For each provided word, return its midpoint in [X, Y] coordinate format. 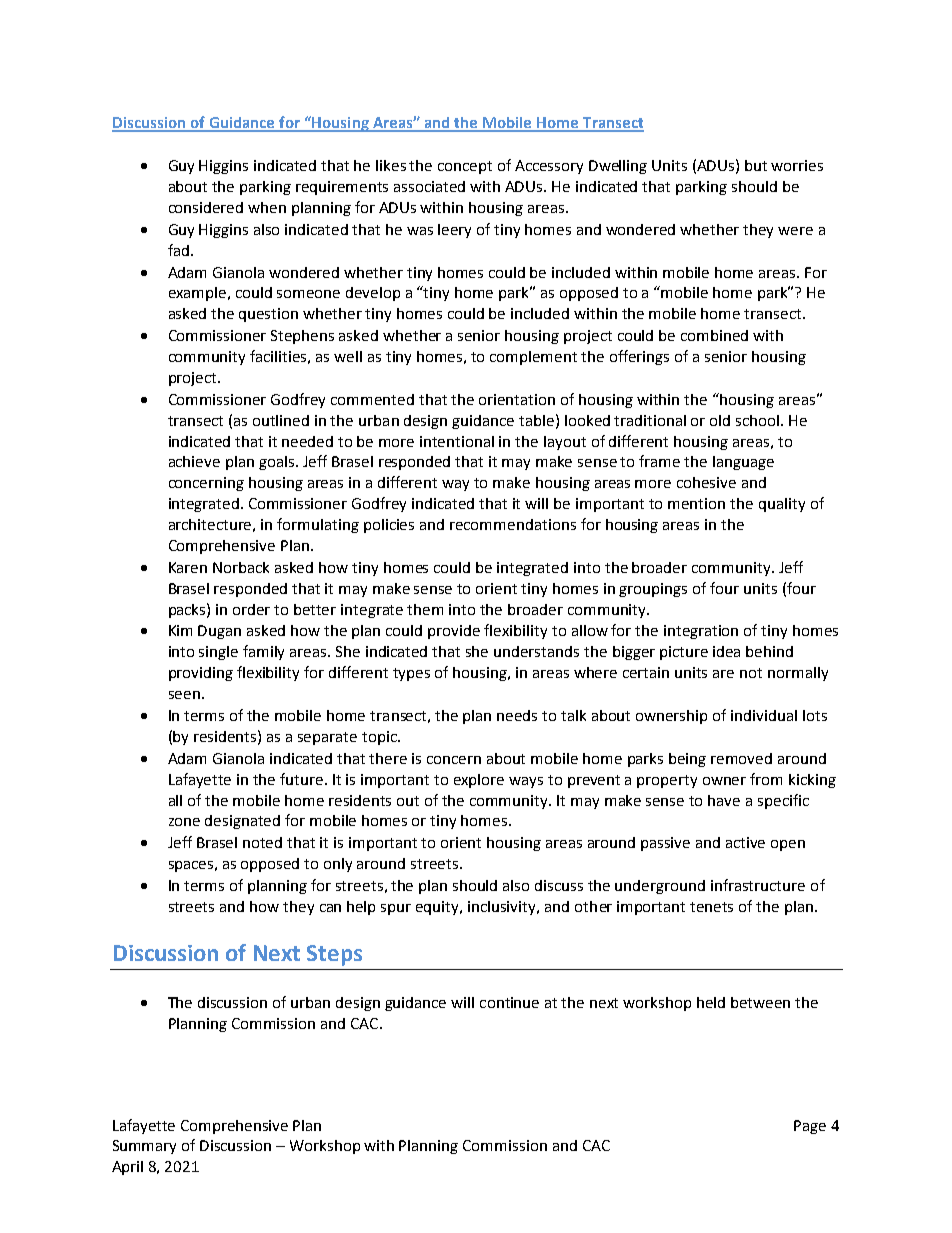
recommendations [513, 524]
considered [206, 207]
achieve [194, 461]
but [756, 165]
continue [509, 1002]
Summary [144, 1147]
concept [465, 167]
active [745, 842]
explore [479, 781]
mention [696, 503]
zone [184, 822]
